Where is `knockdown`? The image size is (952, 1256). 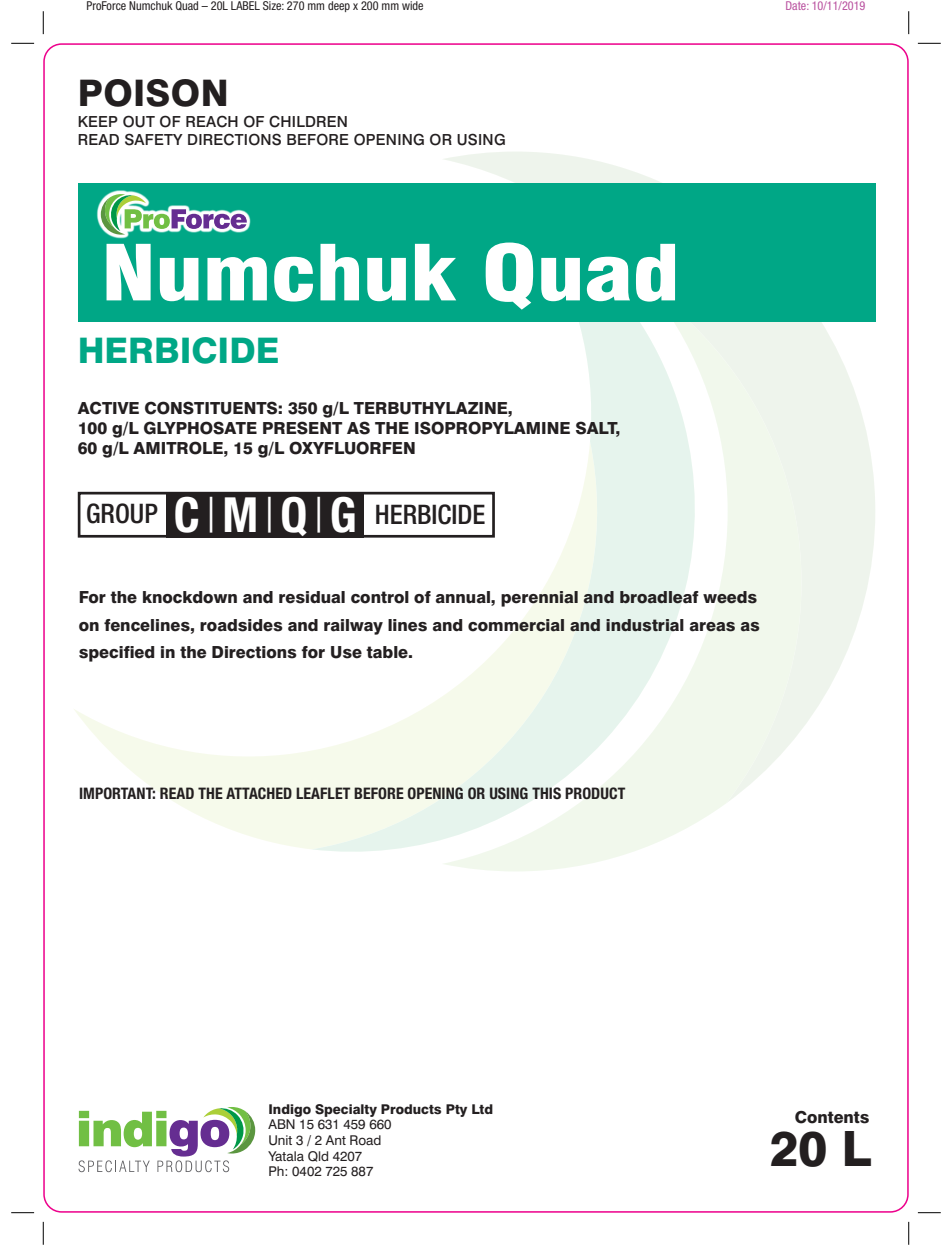 knockdown is located at coordinates (190, 597).
